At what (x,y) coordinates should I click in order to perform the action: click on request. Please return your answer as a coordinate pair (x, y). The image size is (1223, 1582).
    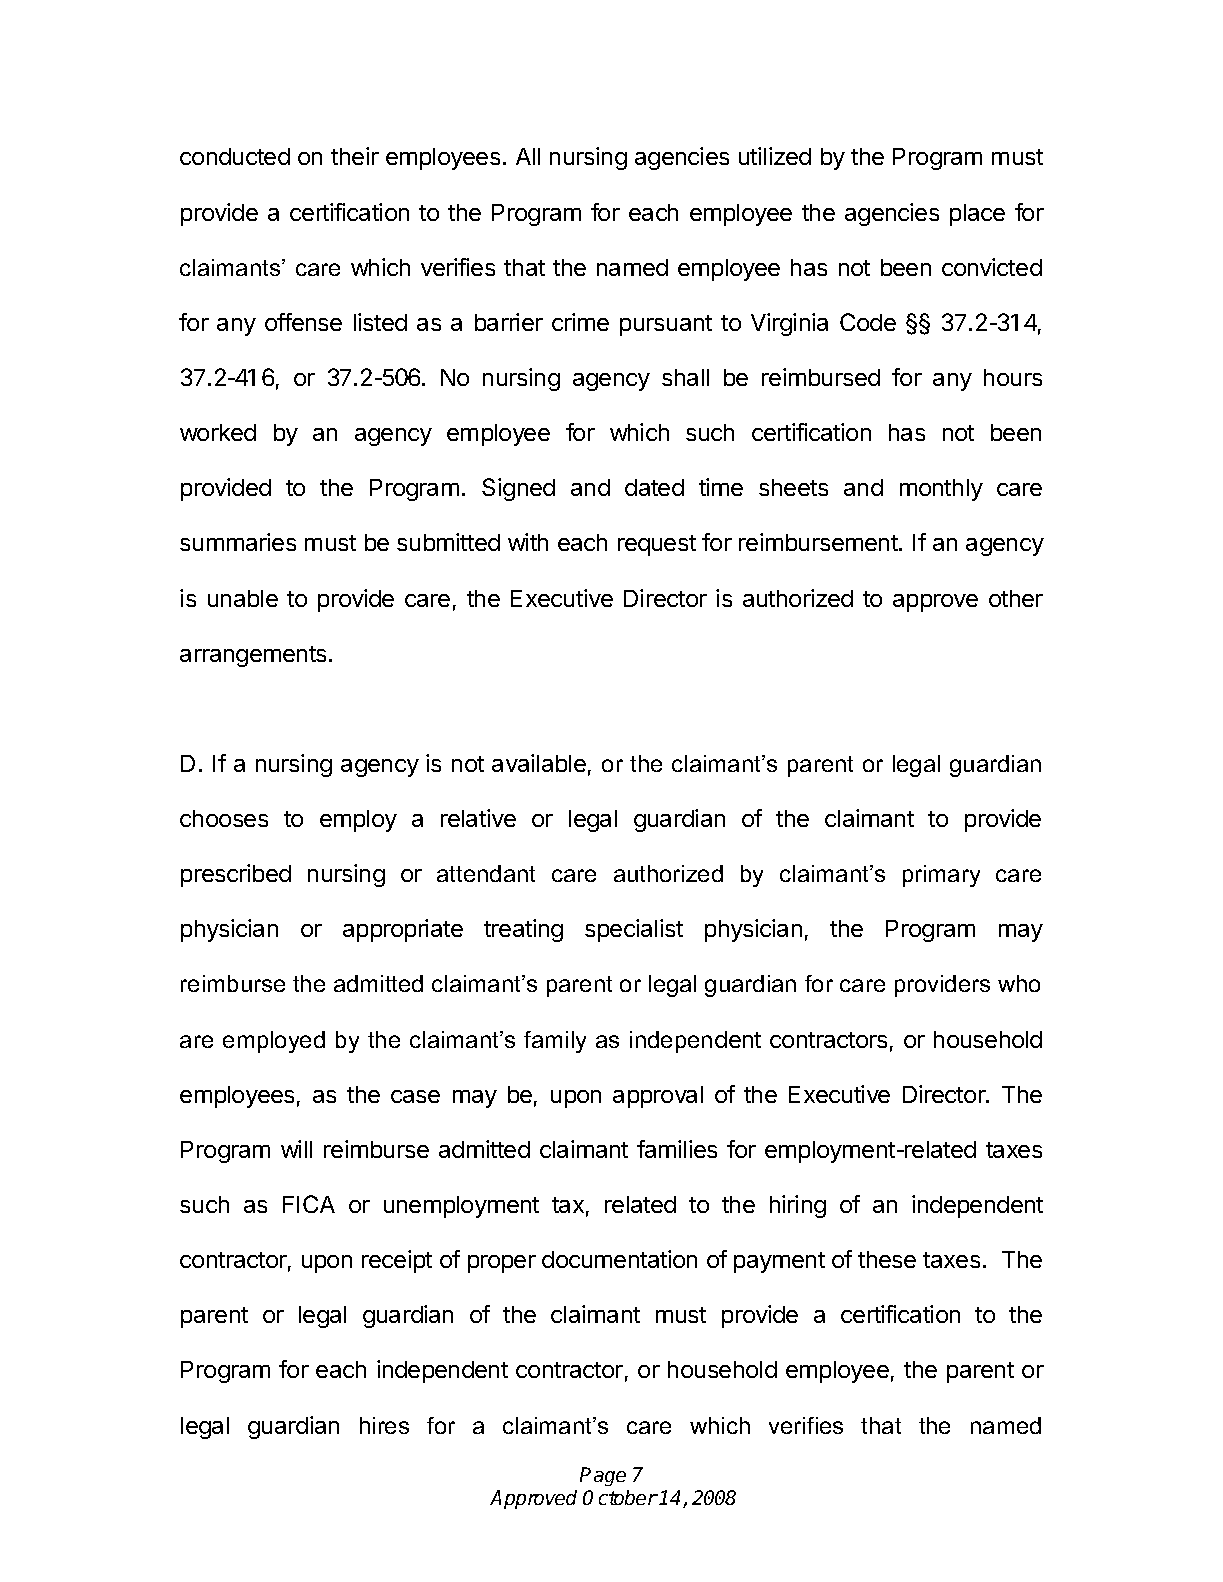
    Looking at the image, I should click on (657, 545).
